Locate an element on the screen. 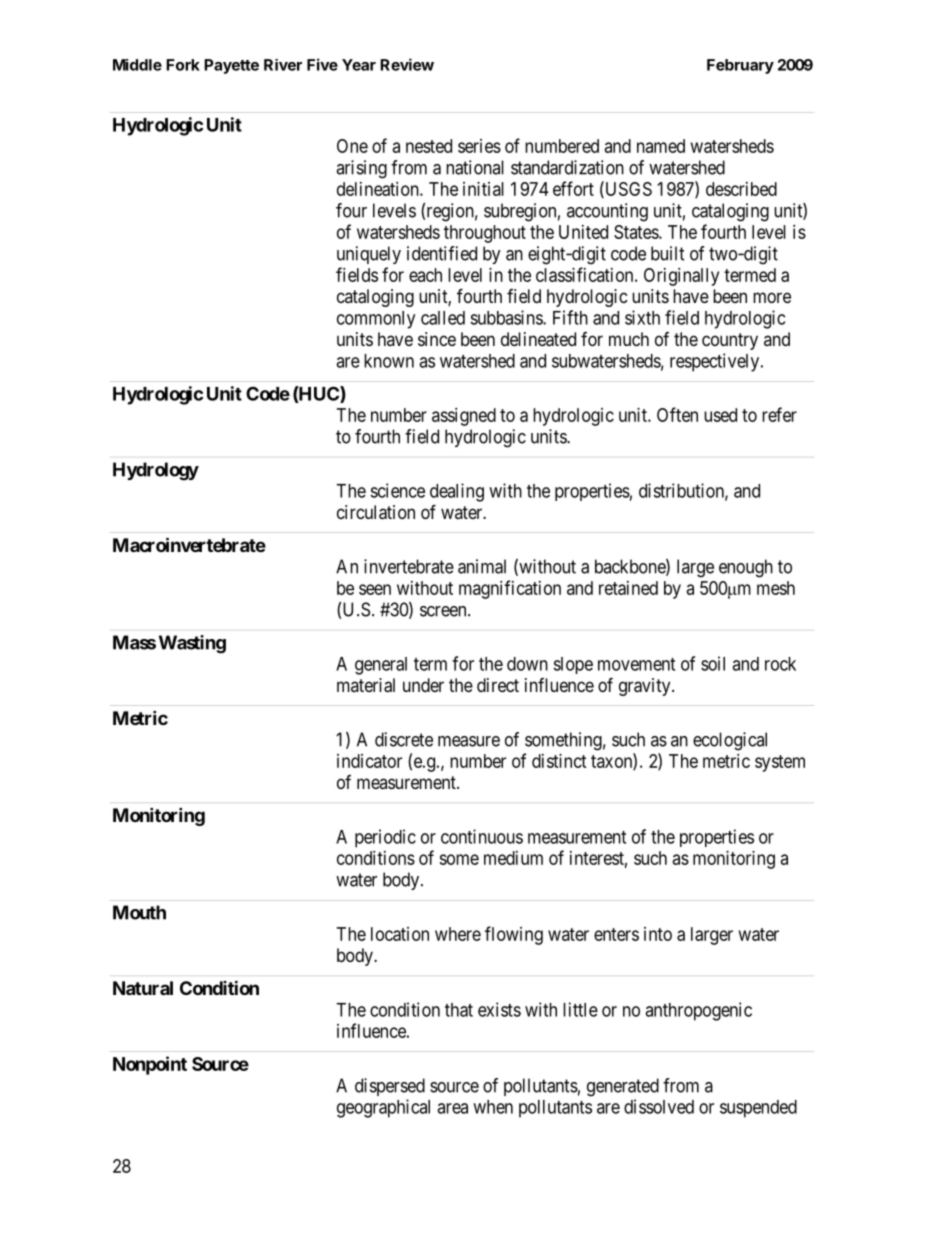 The width and height of the screenshot is (952, 1233). Payette is located at coordinates (231, 66).
